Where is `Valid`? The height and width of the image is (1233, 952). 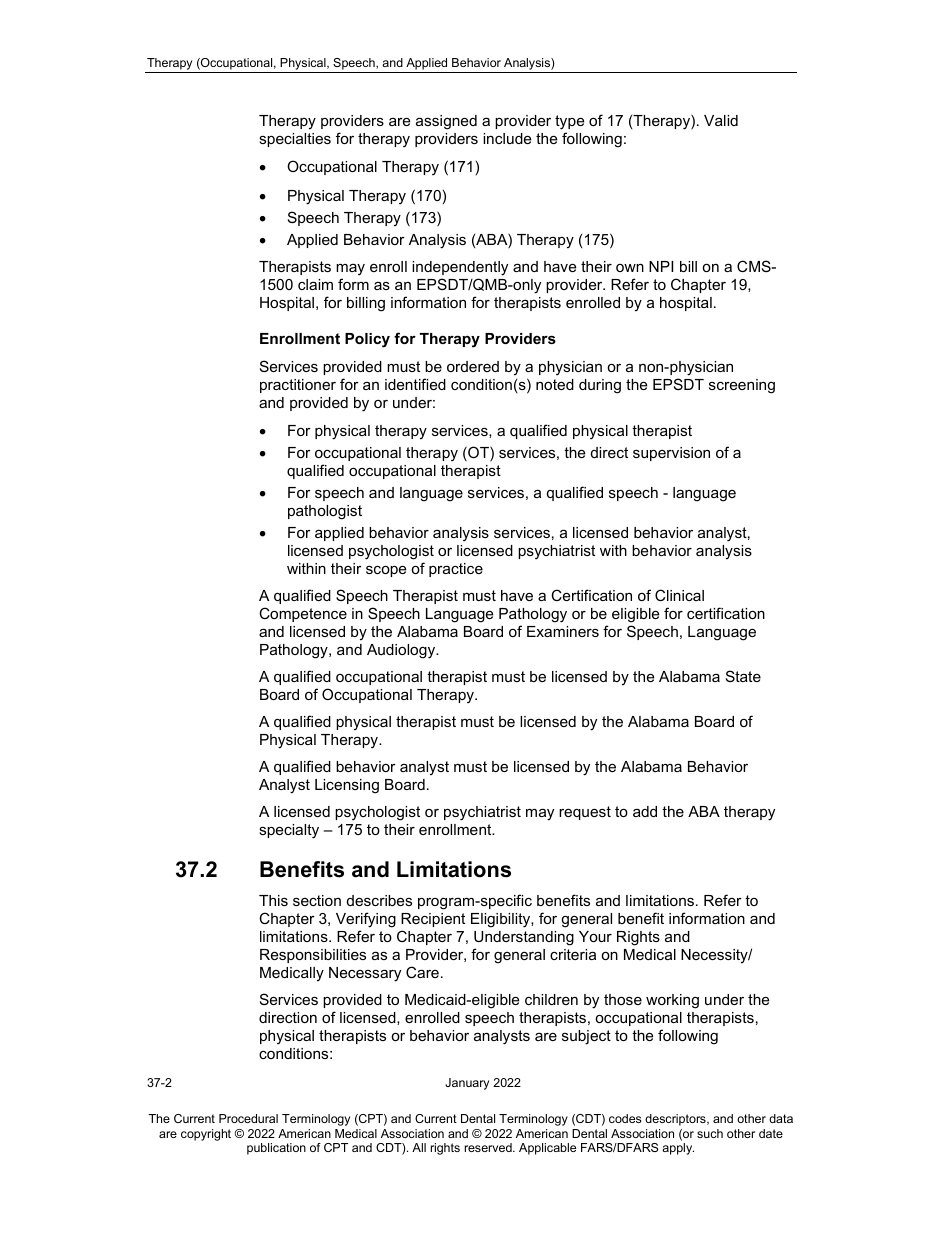 Valid is located at coordinates (721, 120).
